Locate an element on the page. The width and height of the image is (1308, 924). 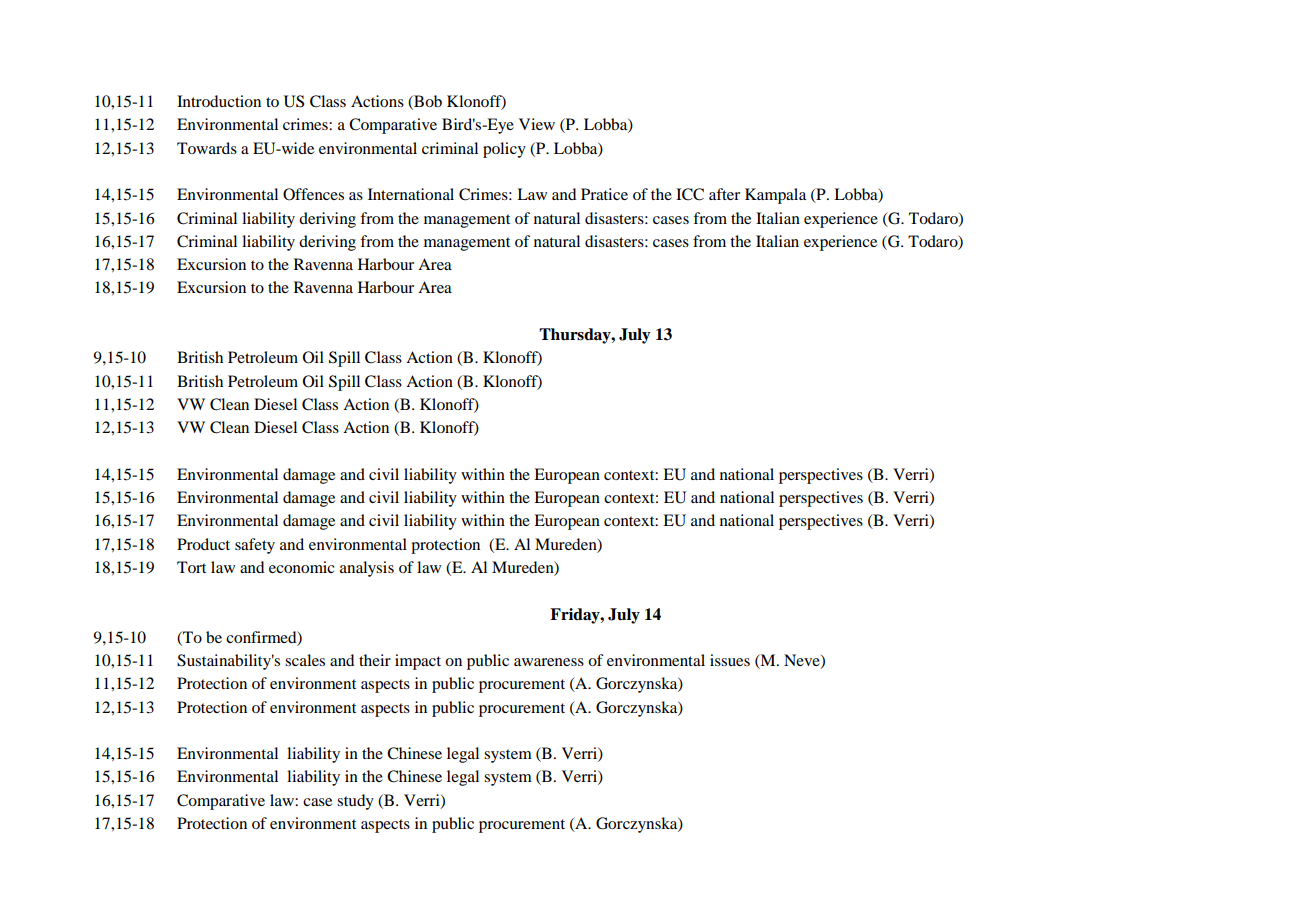
study is located at coordinates (355, 802).
